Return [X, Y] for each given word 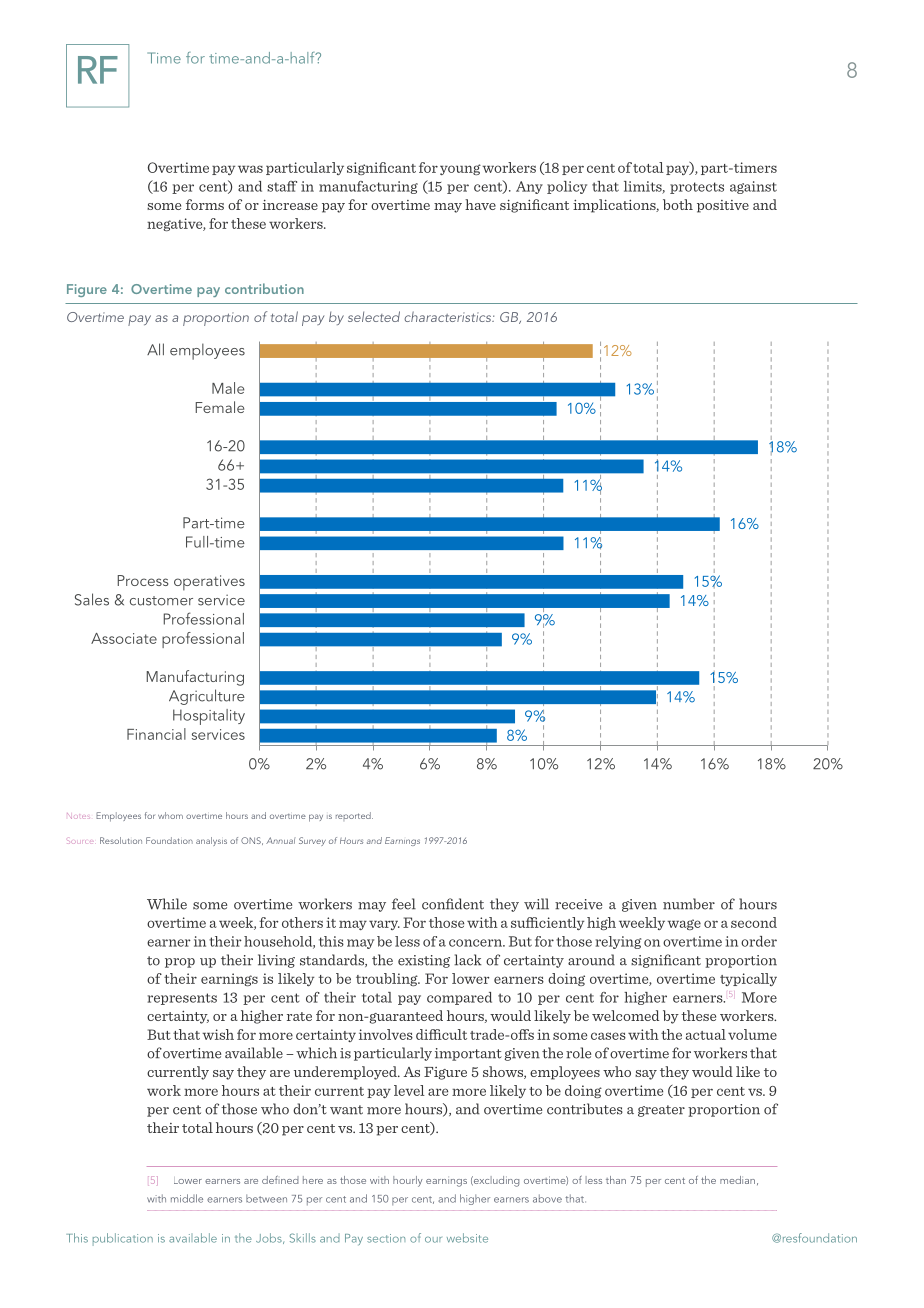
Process [143, 580]
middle [187, 1198]
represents [182, 999]
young [460, 169]
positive [723, 206]
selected [374, 316]
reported [354, 816]
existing [424, 961]
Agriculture [207, 697]
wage [684, 924]
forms [205, 204]
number [689, 904]
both [678, 204]
